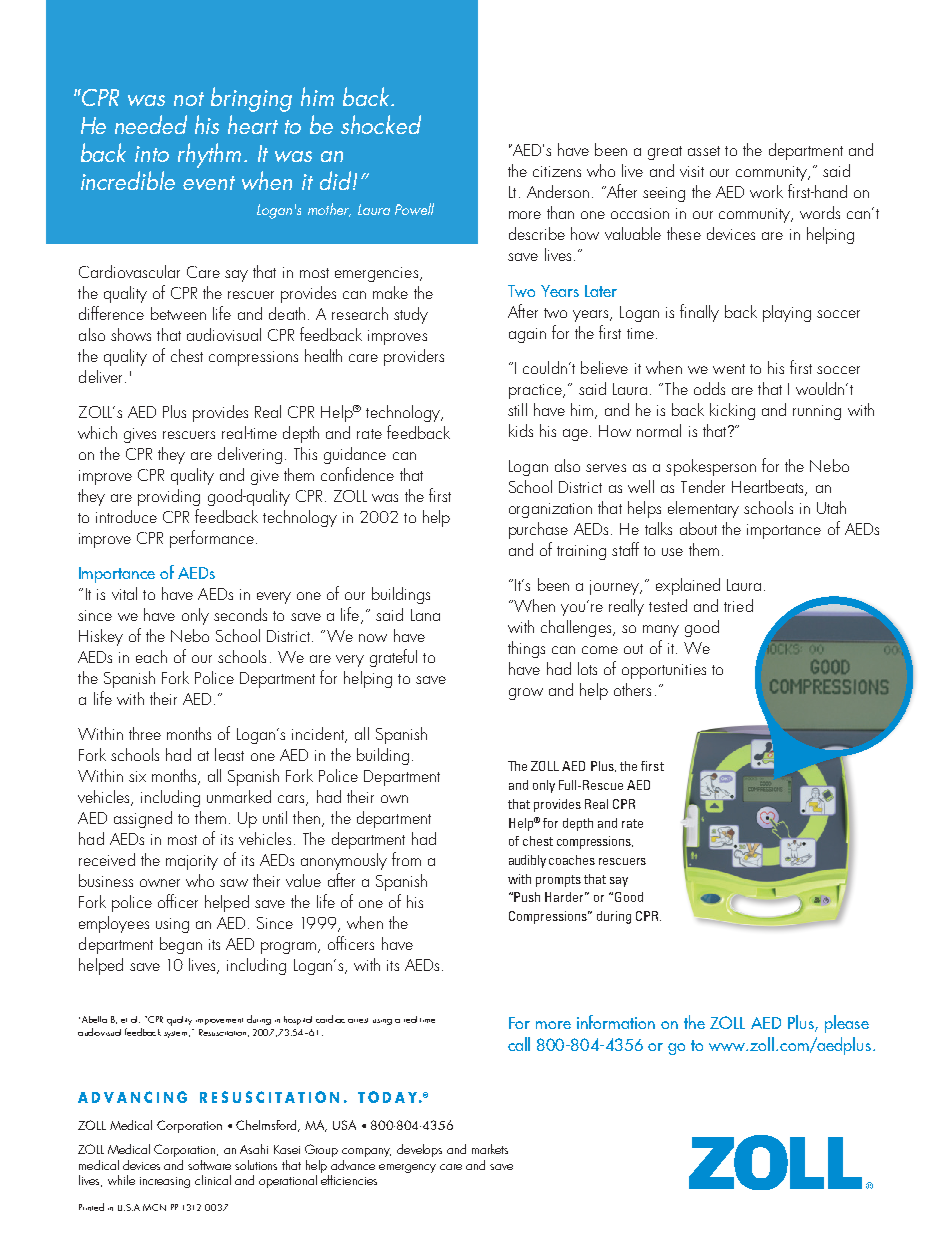 The image size is (952, 1233). What do you see at coordinates (738, 605) in the screenshot?
I see `tried` at bounding box center [738, 605].
